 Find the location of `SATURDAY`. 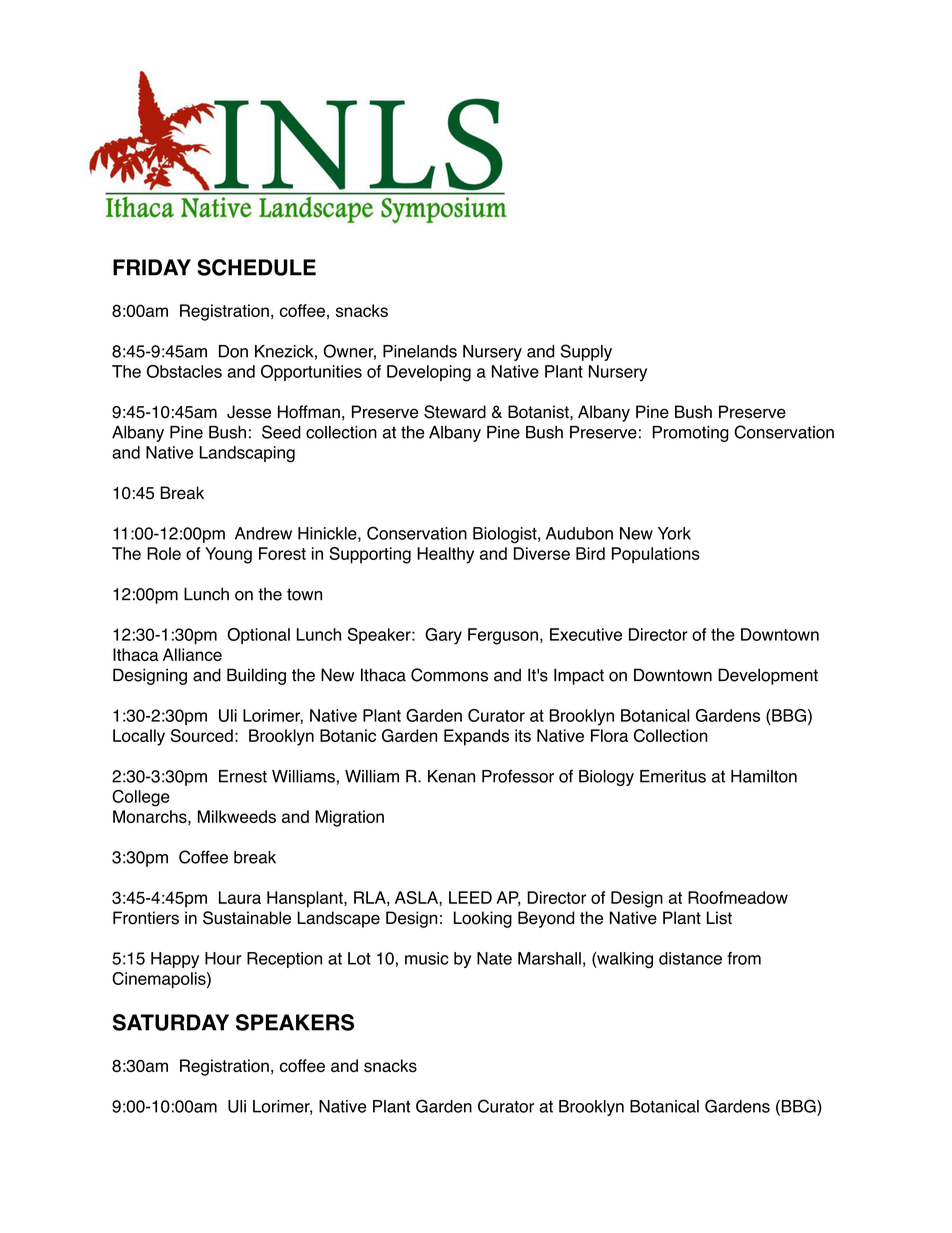

SATURDAY is located at coordinates (171, 1022).
